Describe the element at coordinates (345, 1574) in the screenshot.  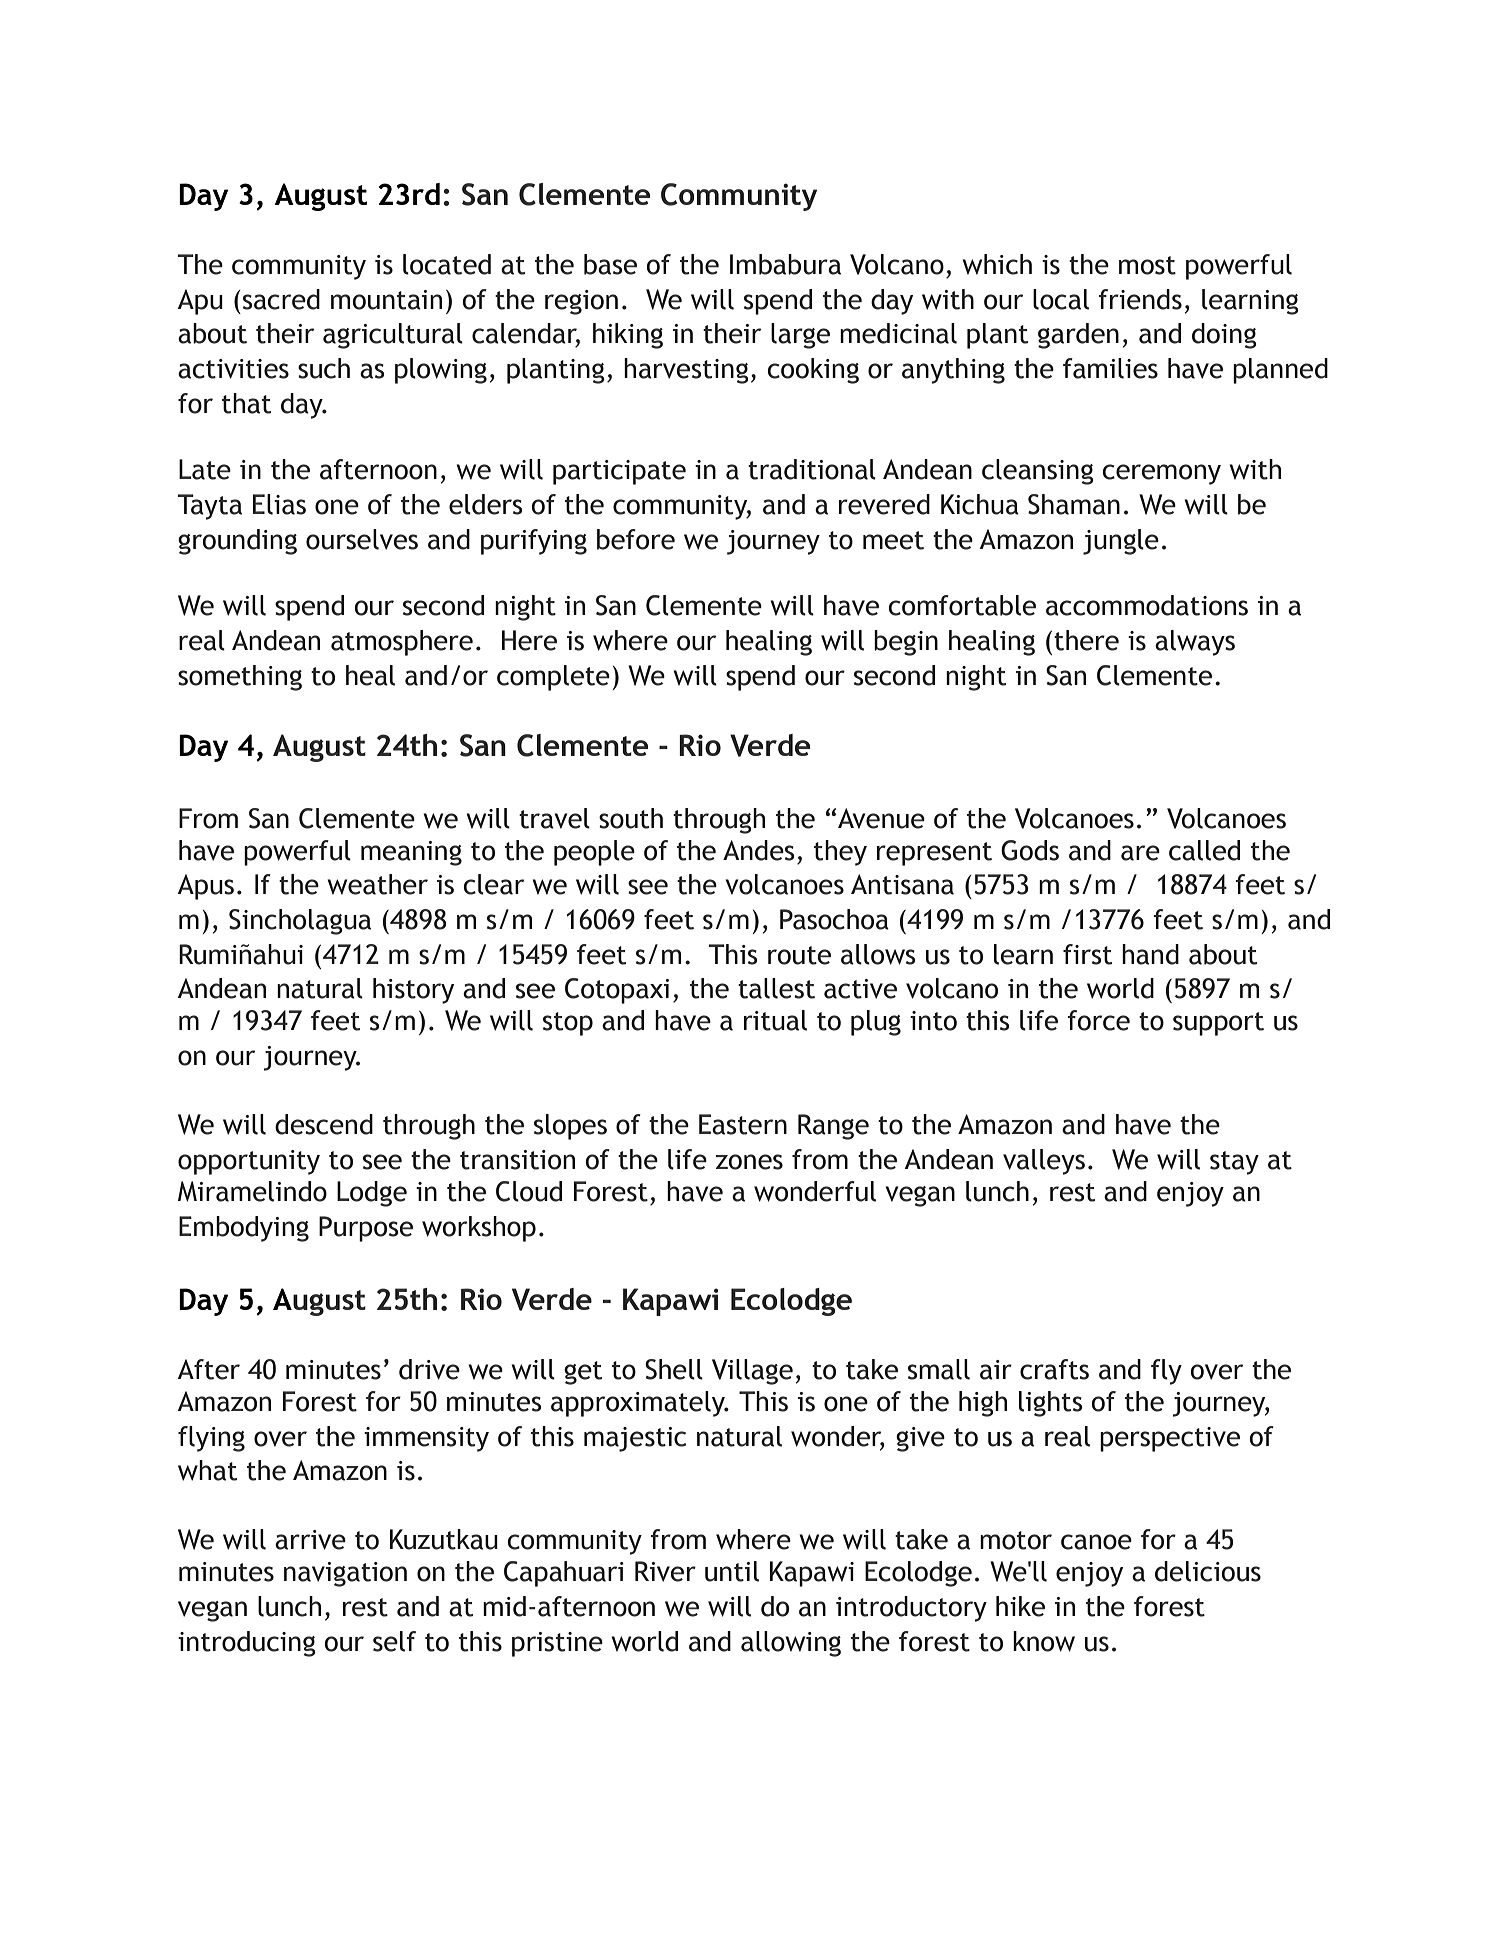
I see `navigation` at that location.
